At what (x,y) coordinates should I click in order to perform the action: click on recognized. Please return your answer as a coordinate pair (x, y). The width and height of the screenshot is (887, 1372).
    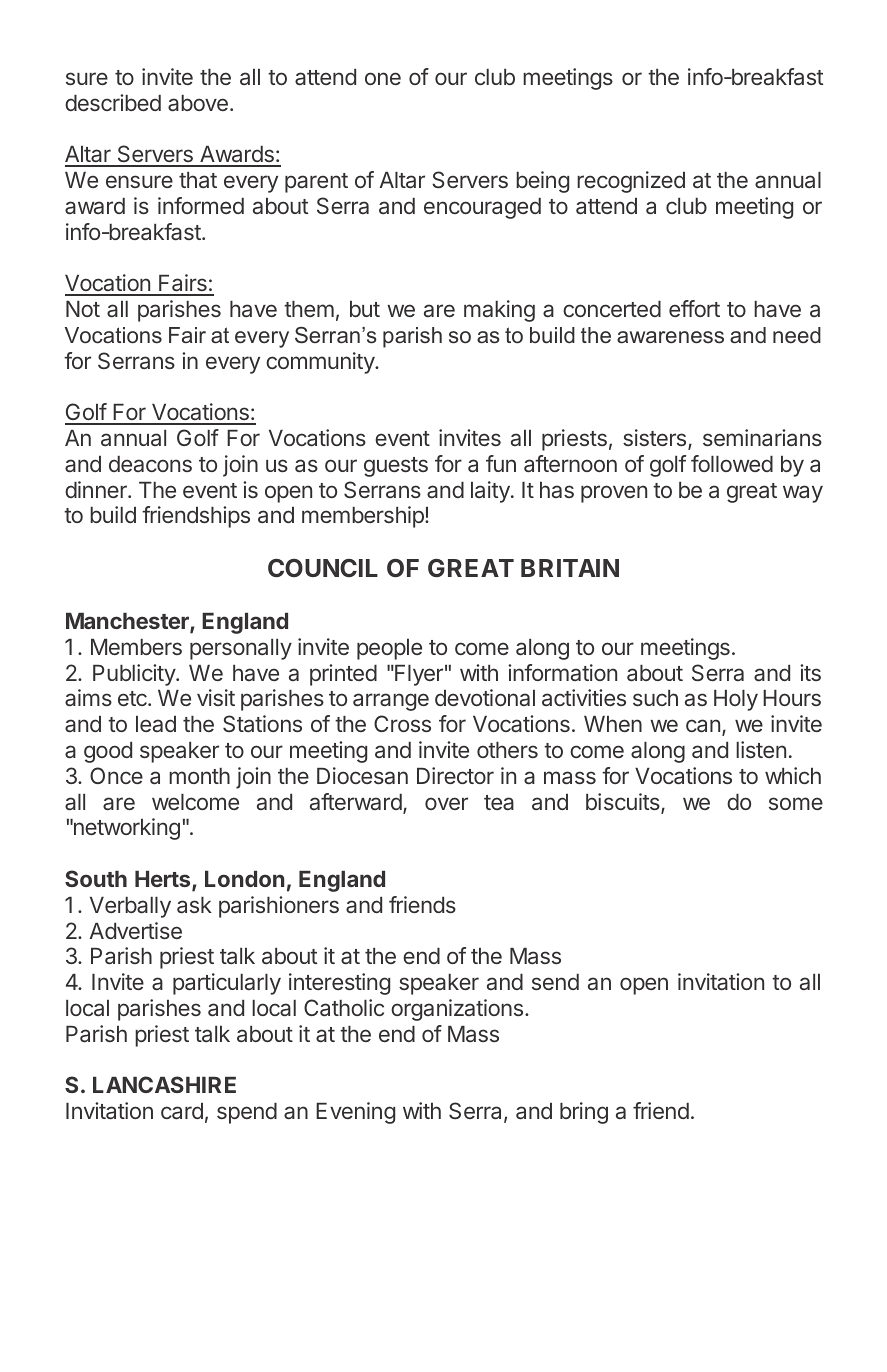
    Looking at the image, I should click on (631, 182).
